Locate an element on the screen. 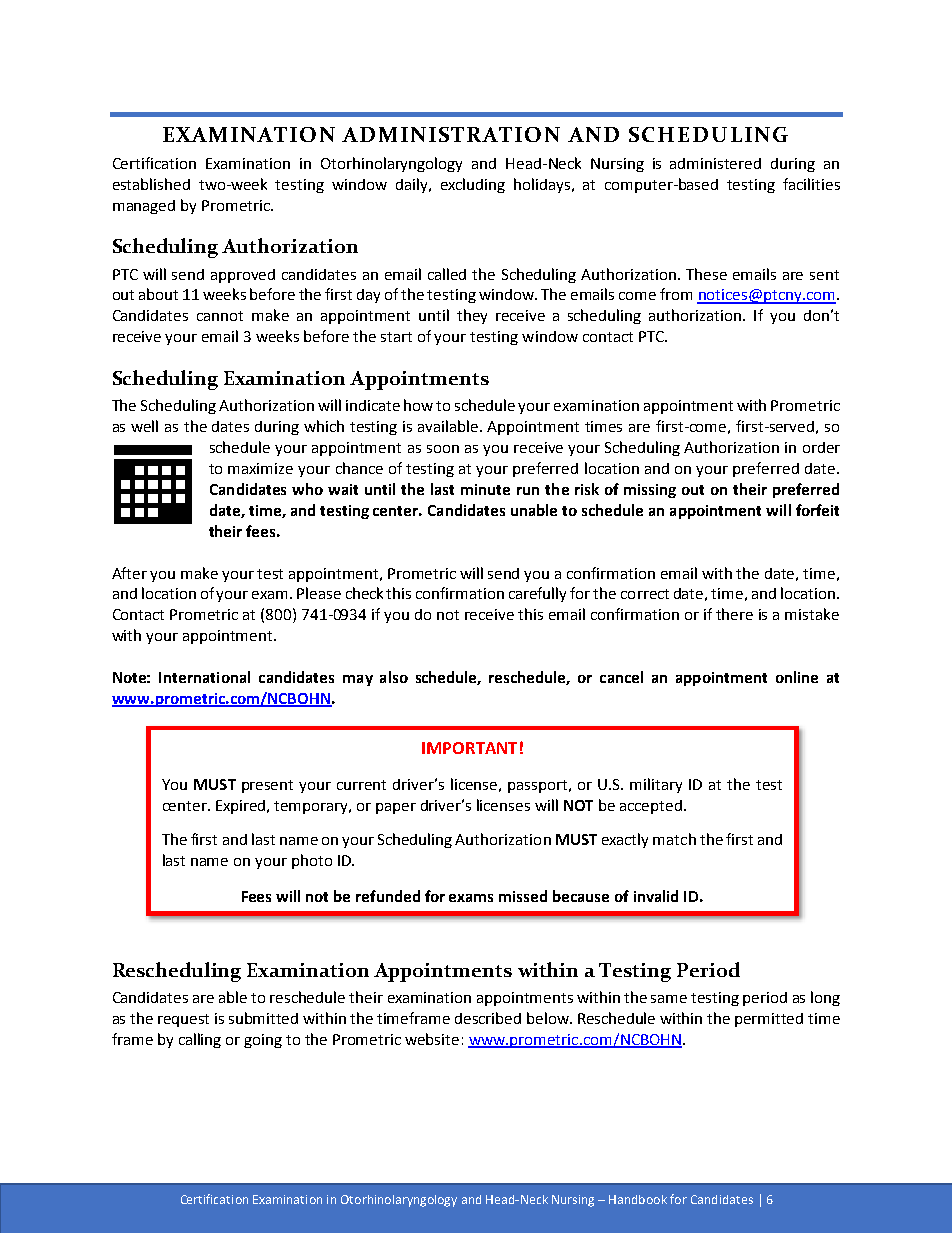 This screenshot has width=952, height=1233. excluding is located at coordinates (473, 185).
